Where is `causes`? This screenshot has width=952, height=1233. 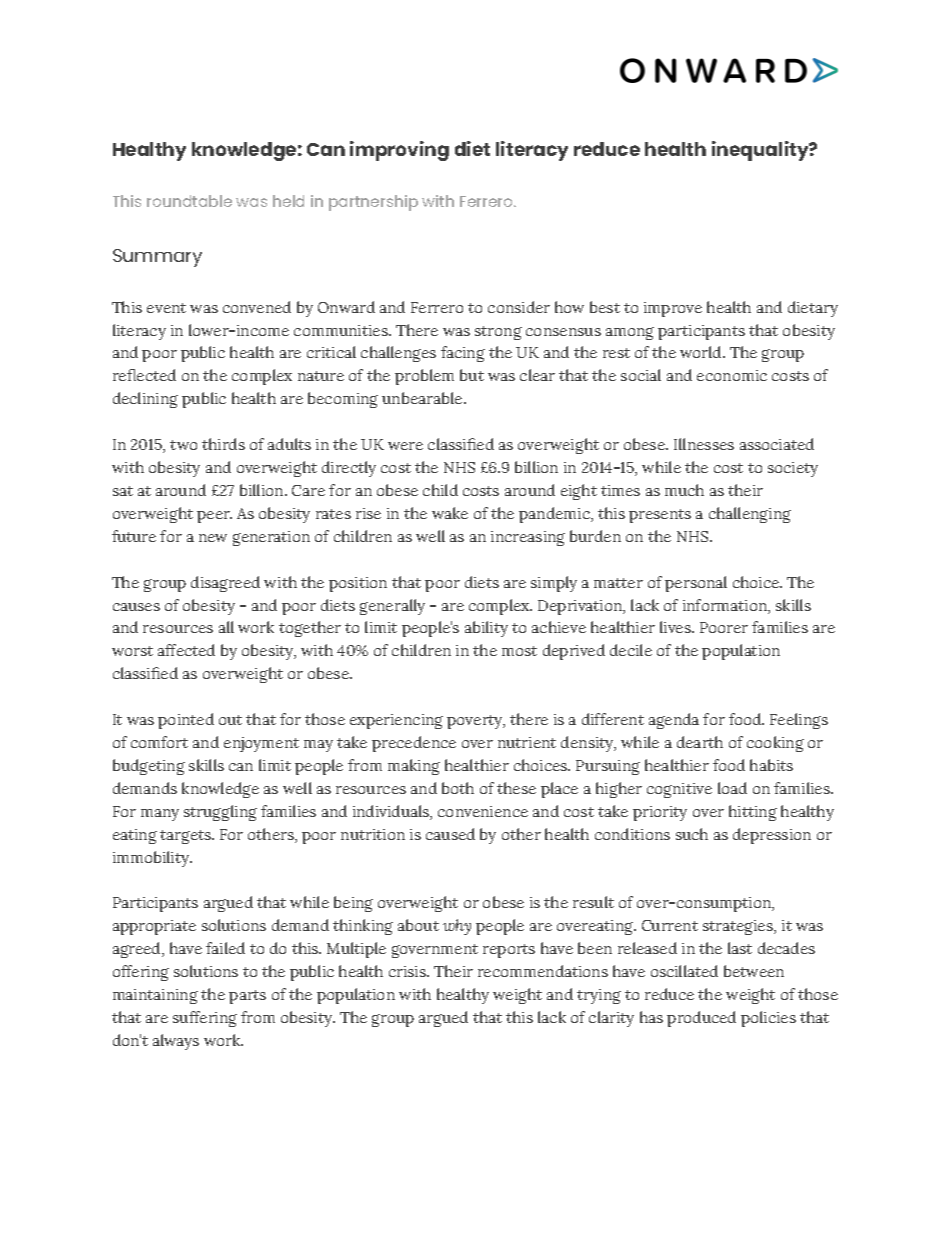 causes is located at coordinates (136, 607).
